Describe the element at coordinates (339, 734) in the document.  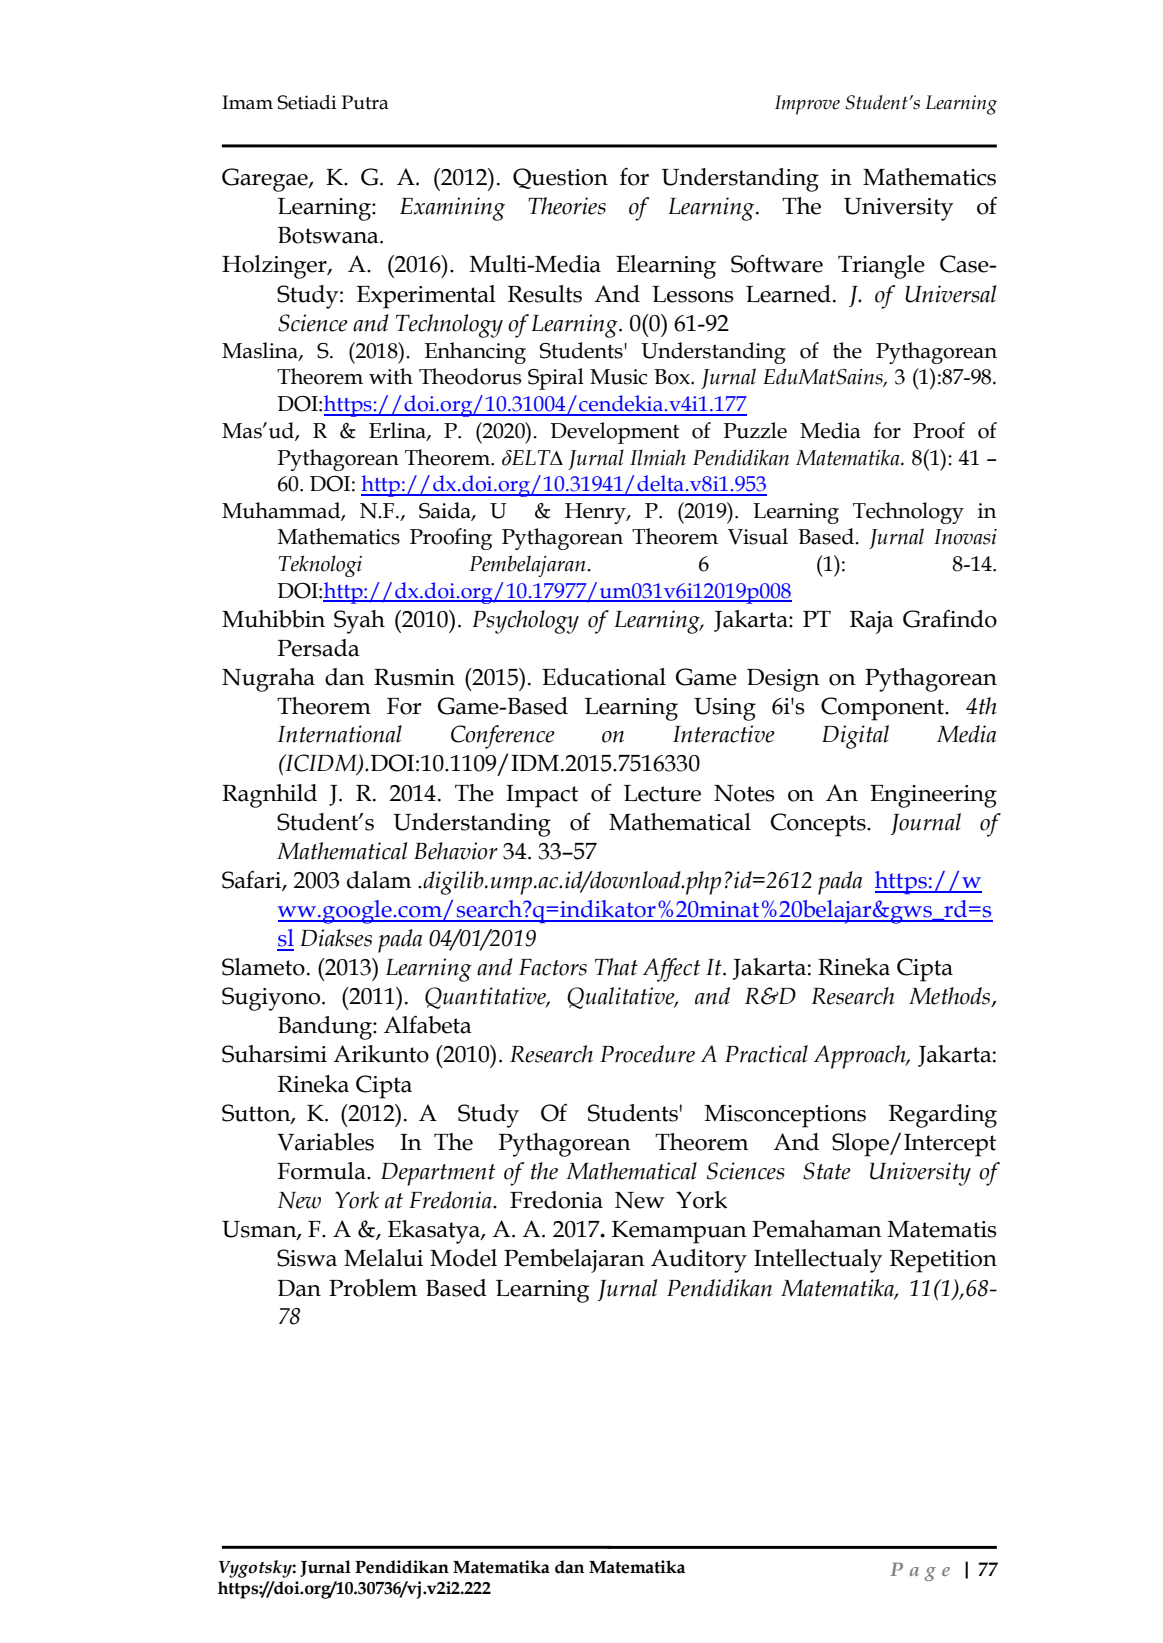
I see `International` at that location.
